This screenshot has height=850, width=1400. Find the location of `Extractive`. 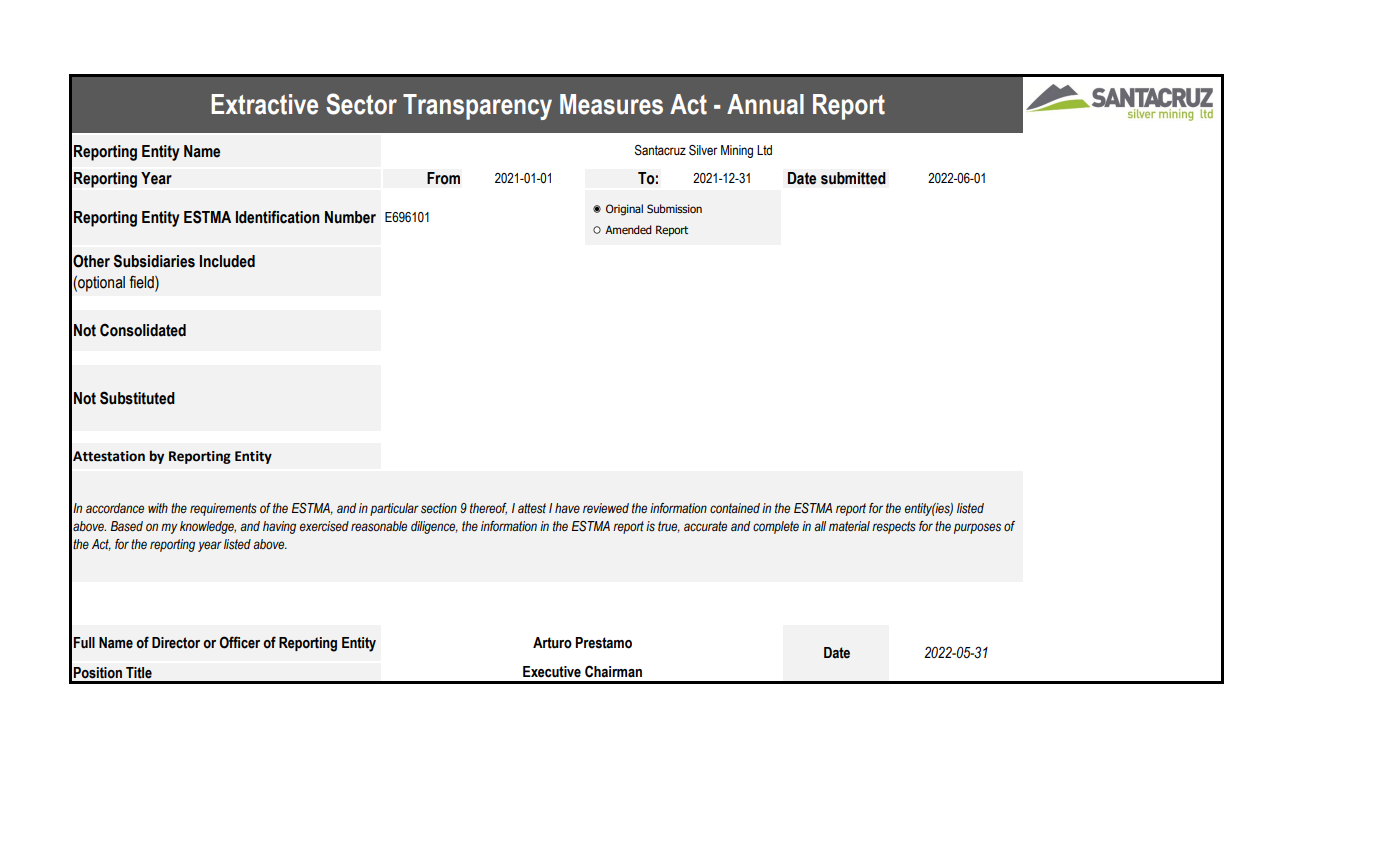

Extractive is located at coordinates (264, 104).
